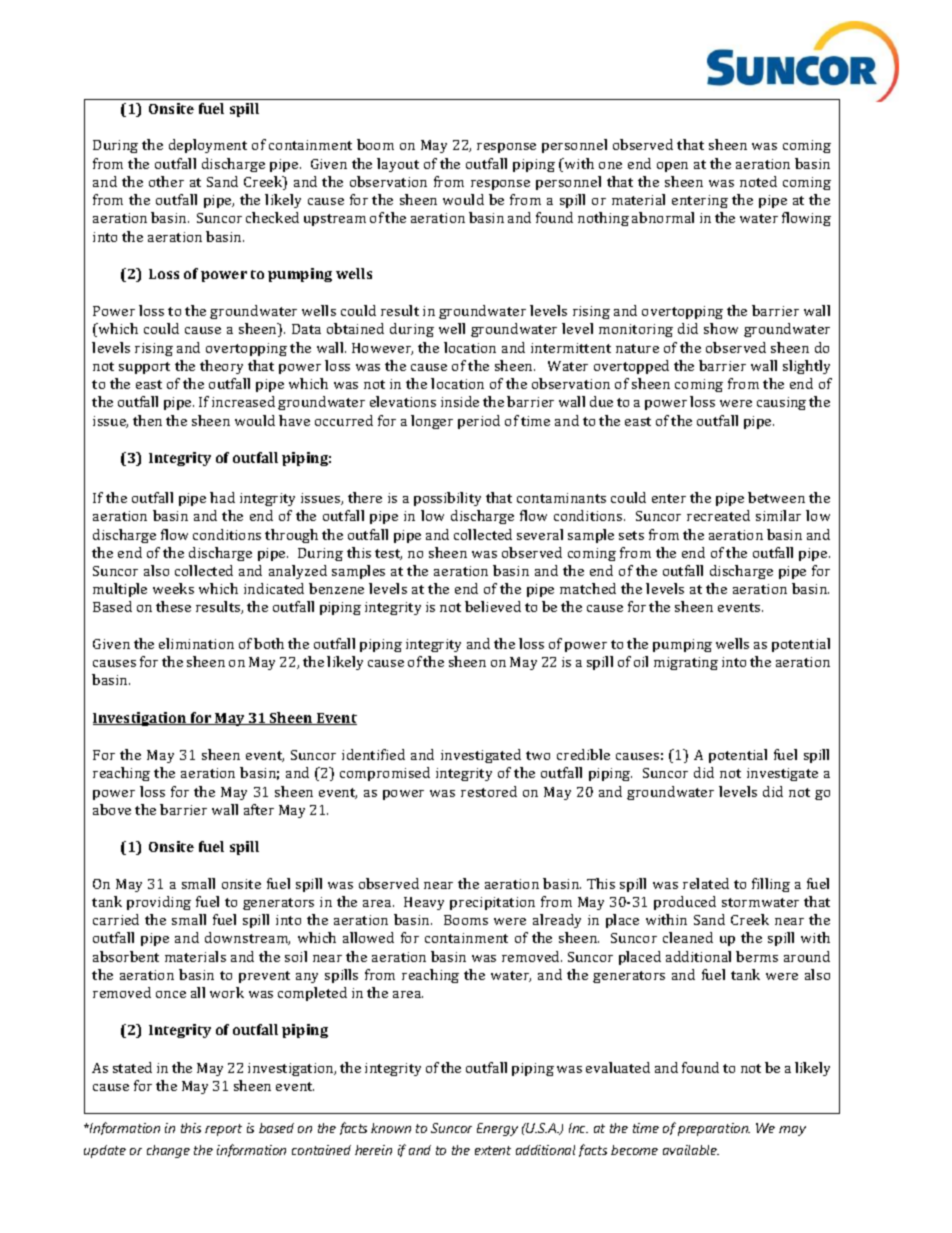 The height and width of the screenshot is (1233, 952). What do you see at coordinates (706, 883) in the screenshot?
I see `related` at bounding box center [706, 883].
